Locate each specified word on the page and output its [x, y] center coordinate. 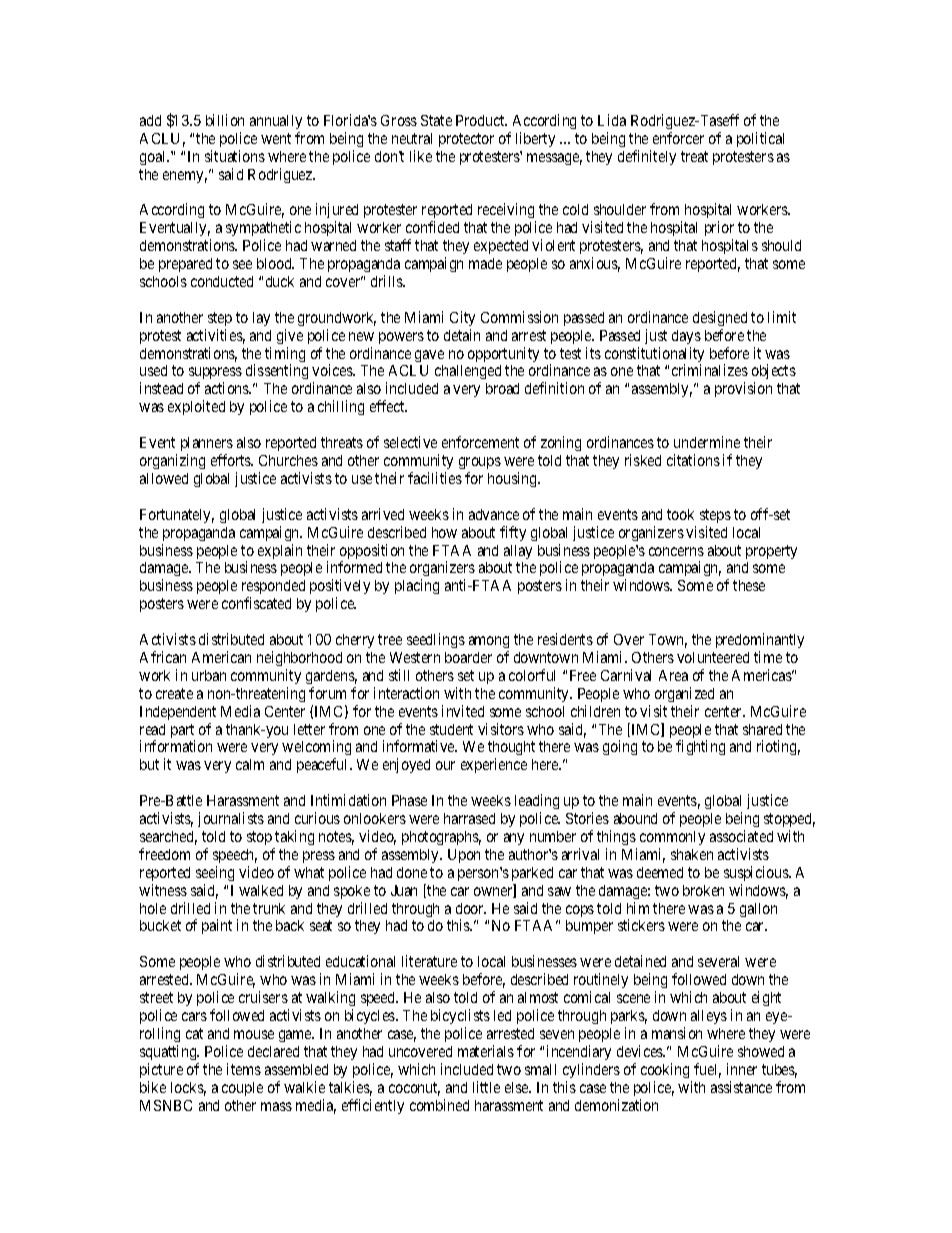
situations [235, 156]
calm [250, 764]
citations [693, 460]
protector [466, 140]
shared [762, 729]
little [486, 1087]
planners [207, 444]
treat [694, 156]
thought [511, 750]
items [244, 1069]
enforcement [480, 442]
